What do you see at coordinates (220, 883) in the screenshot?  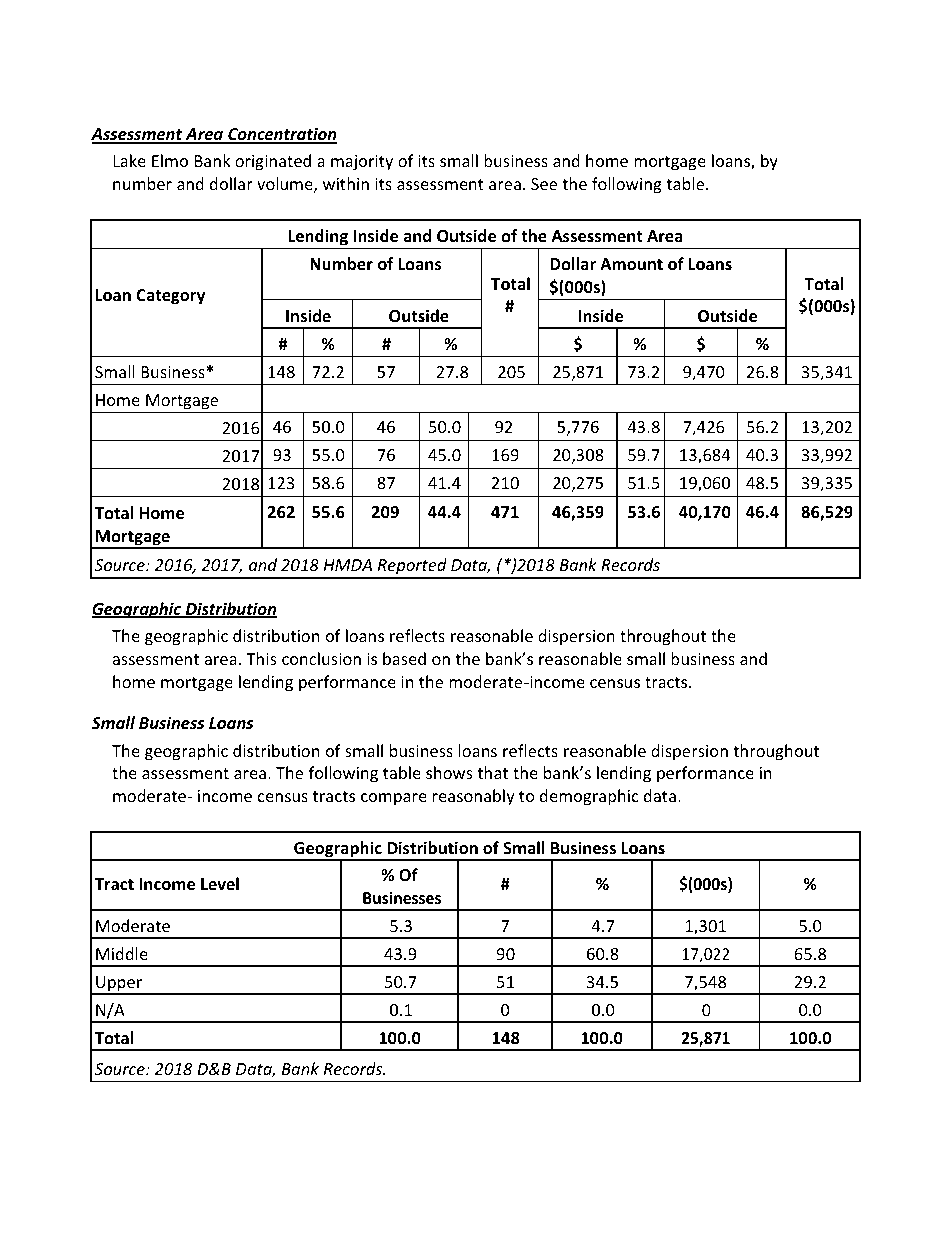 I see `Level` at bounding box center [220, 883].
